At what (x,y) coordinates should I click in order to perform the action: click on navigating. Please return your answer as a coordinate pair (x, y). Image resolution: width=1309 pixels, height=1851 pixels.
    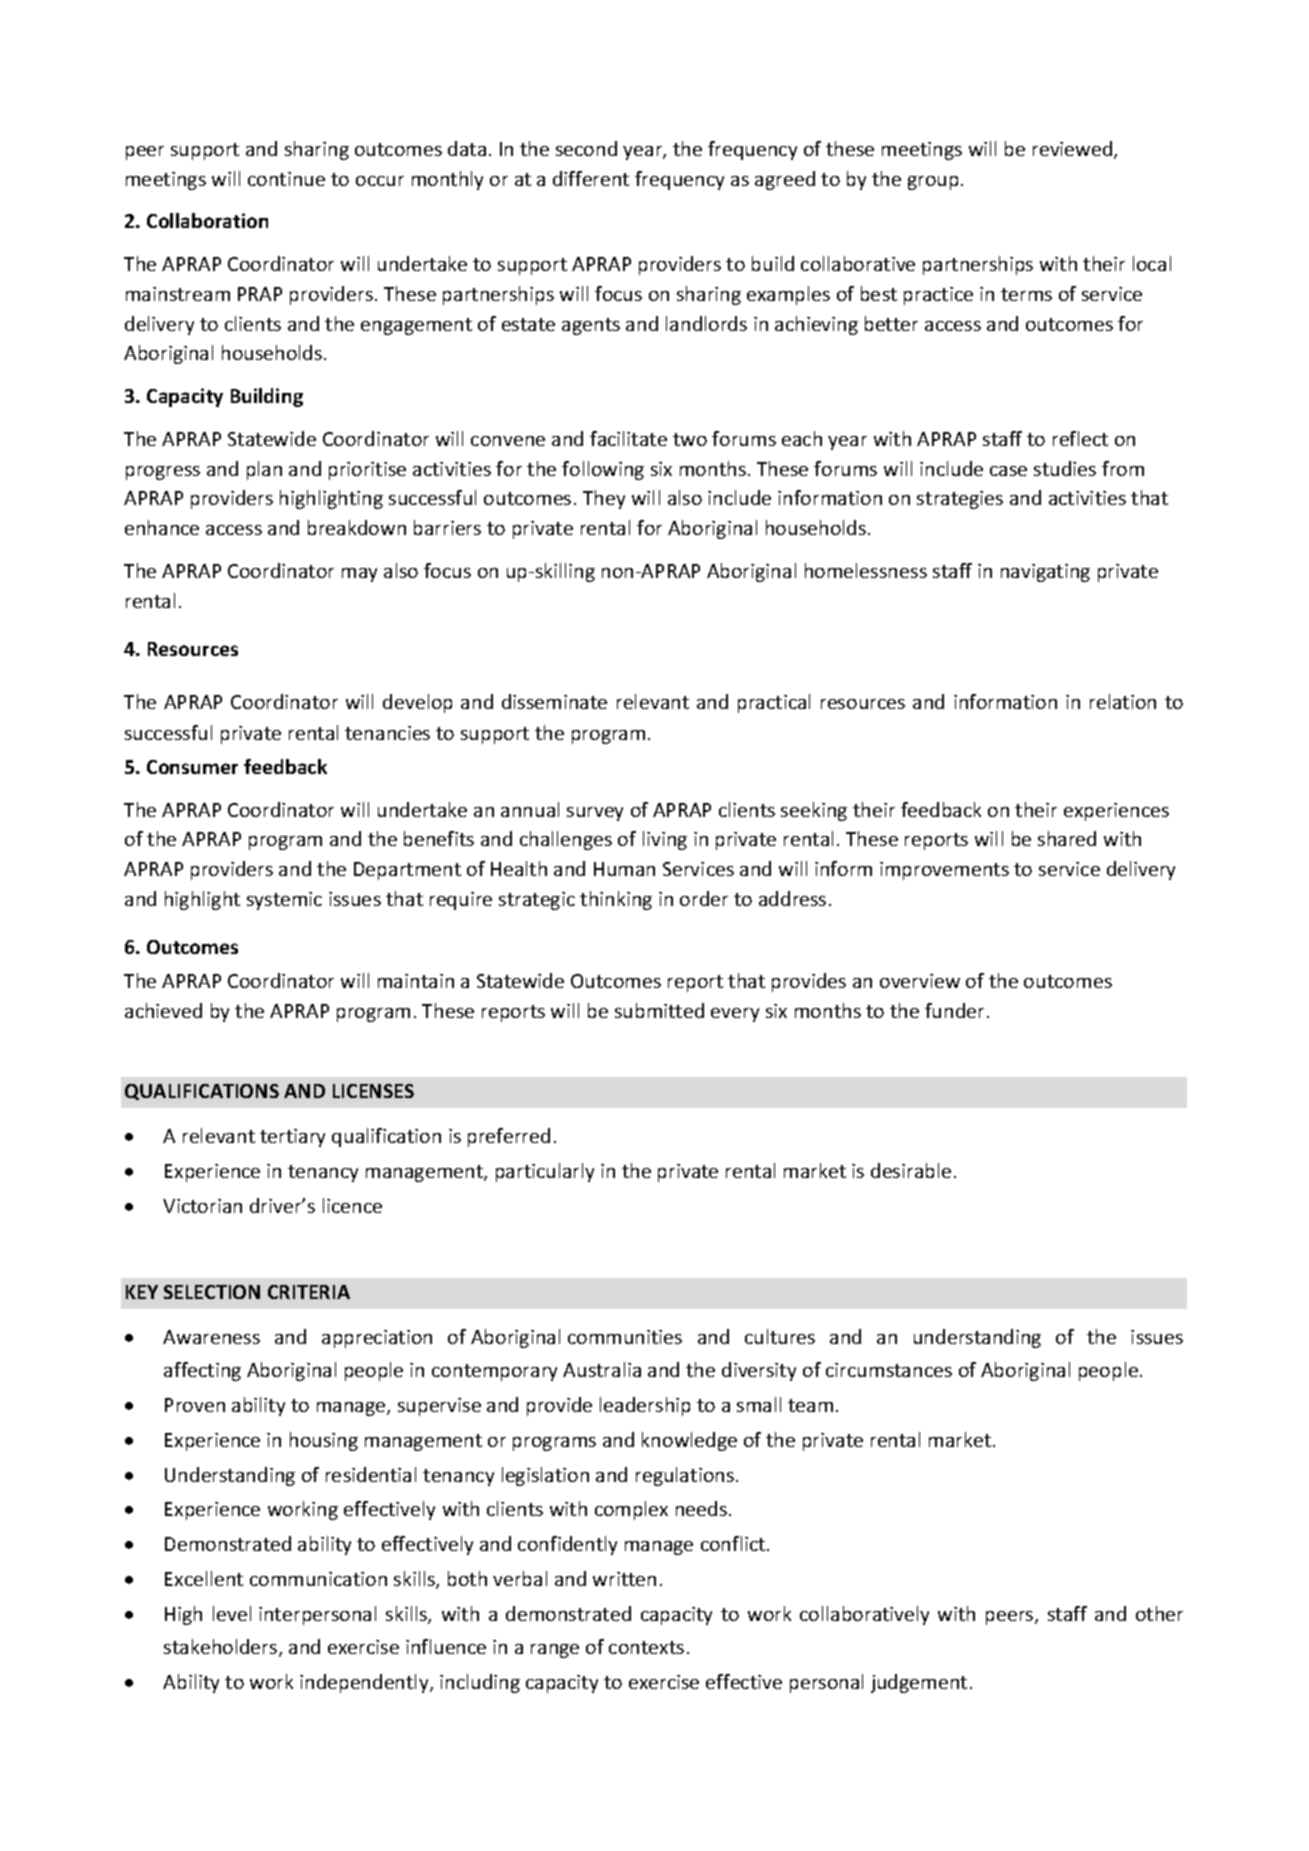
    Looking at the image, I should click on (1045, 573).
